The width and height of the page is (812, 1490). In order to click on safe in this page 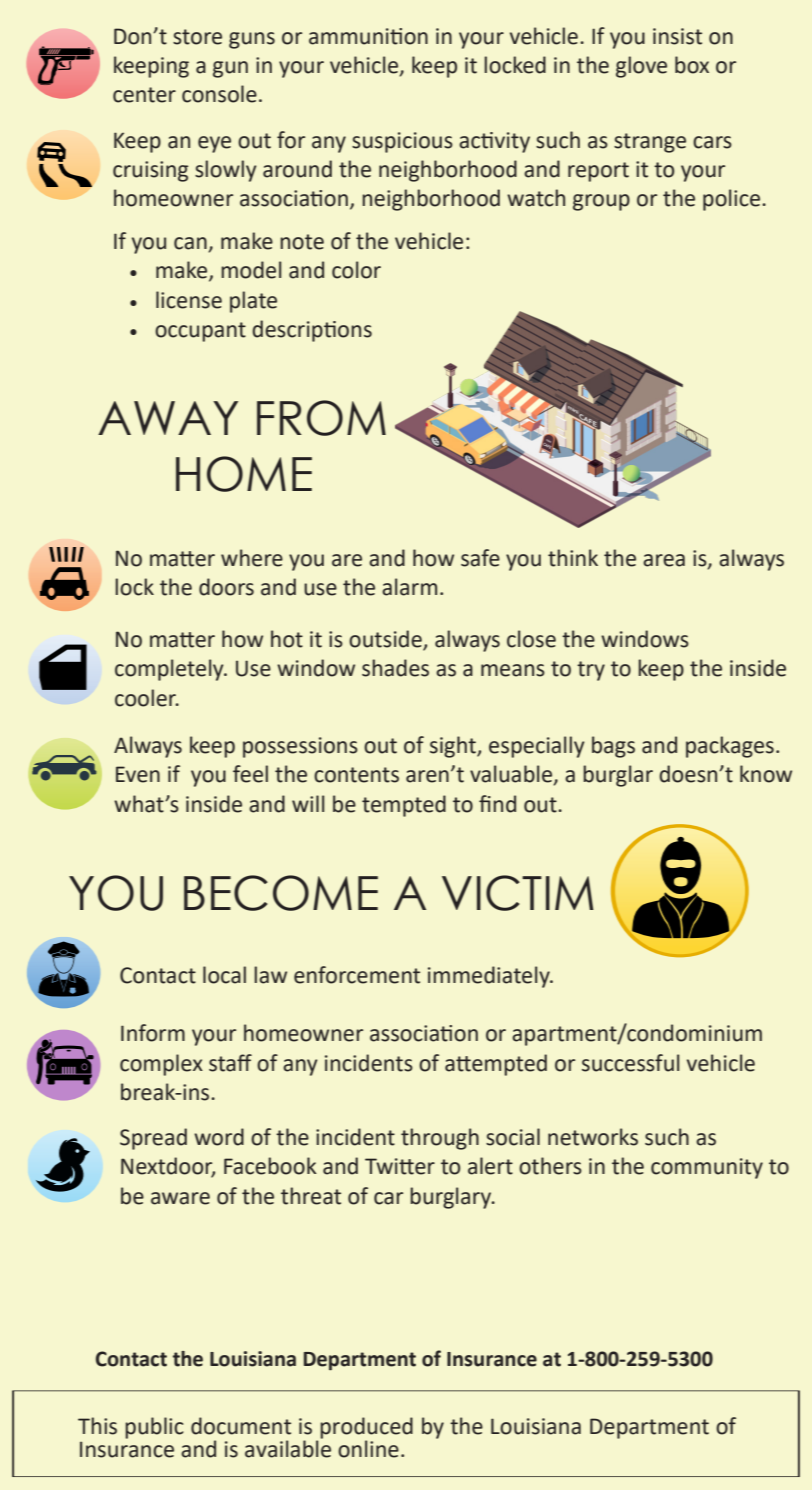, I will do `click(480, 558)`.
